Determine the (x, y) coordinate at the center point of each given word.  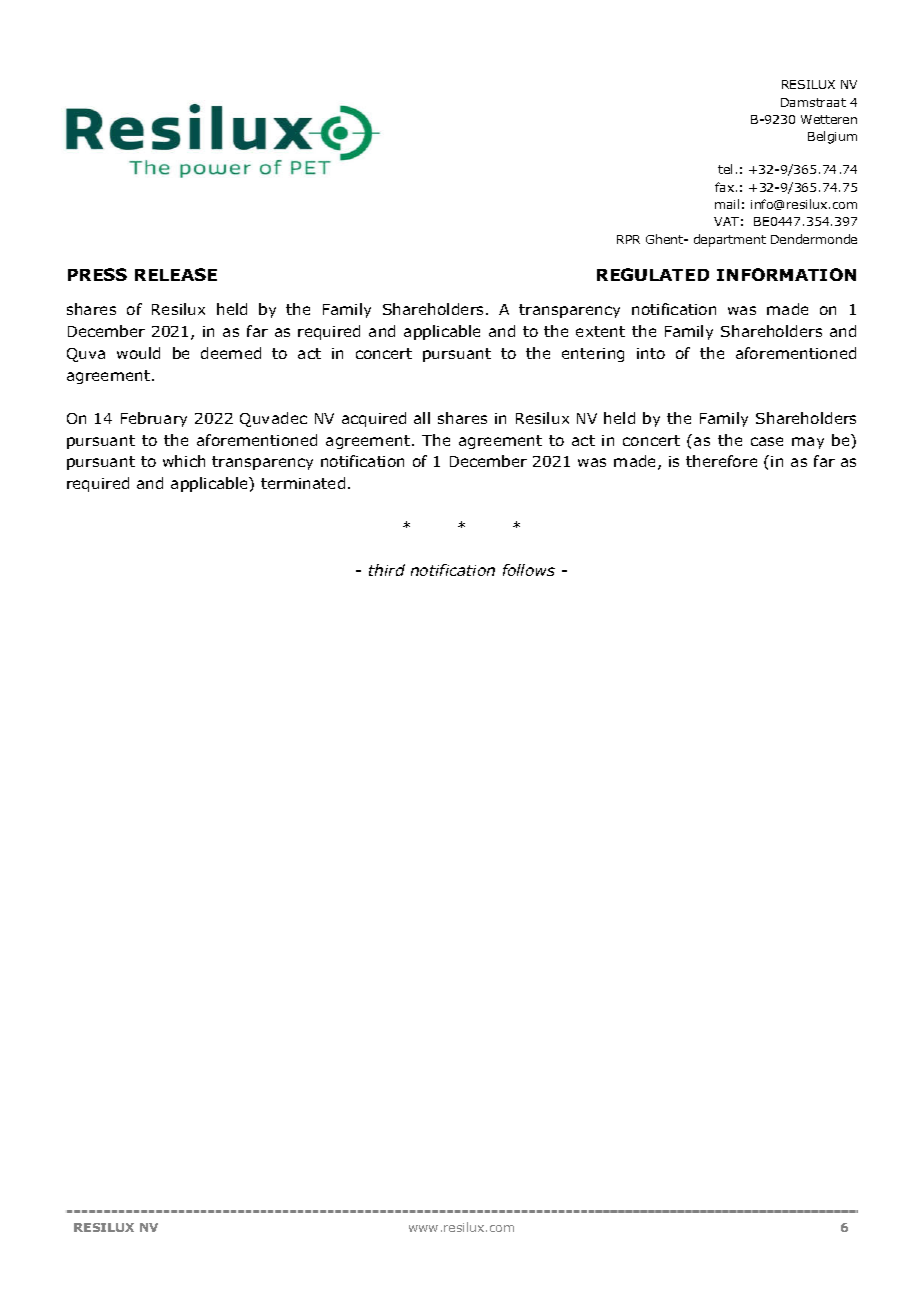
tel (725, 169)
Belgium (832, 137)
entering (593, 355)
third (387, 570)
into (651, 353)
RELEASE (176, 274)
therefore (721, 461)
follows (529, 570)
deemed (231, 353)
